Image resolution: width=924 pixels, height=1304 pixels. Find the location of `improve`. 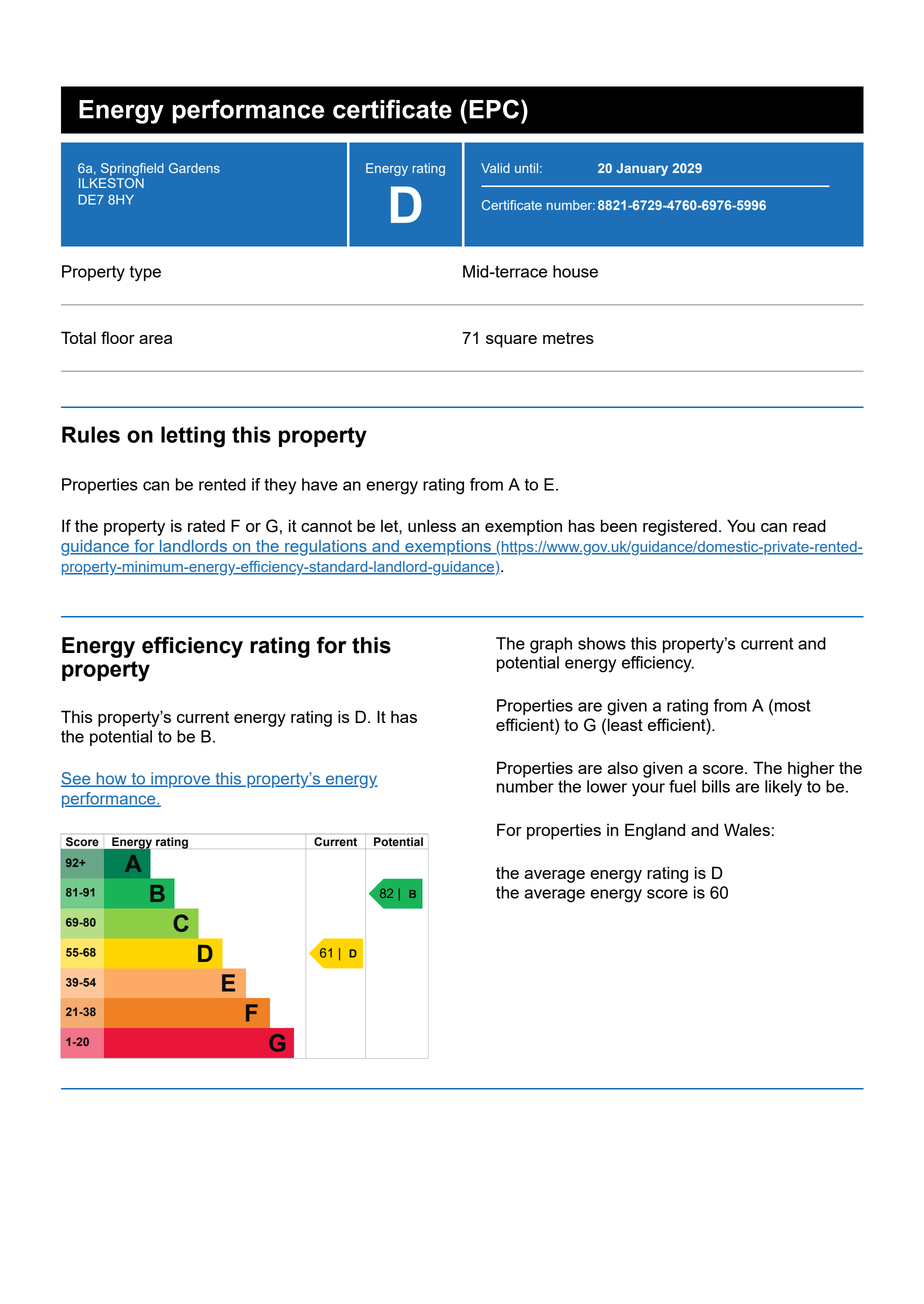

improve is located at coordinates (180, 780).
